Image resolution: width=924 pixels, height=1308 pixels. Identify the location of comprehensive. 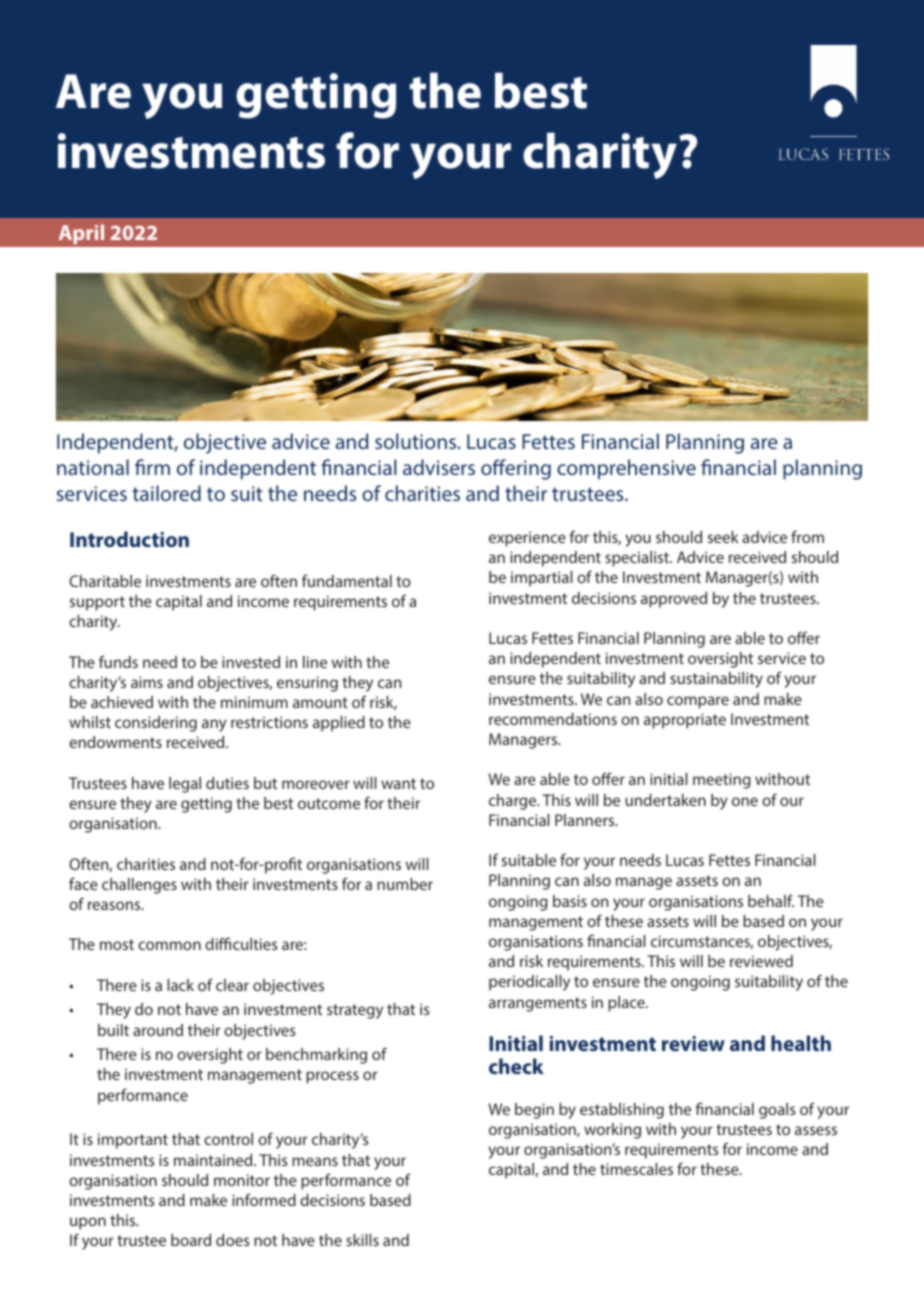
(626, 469).
